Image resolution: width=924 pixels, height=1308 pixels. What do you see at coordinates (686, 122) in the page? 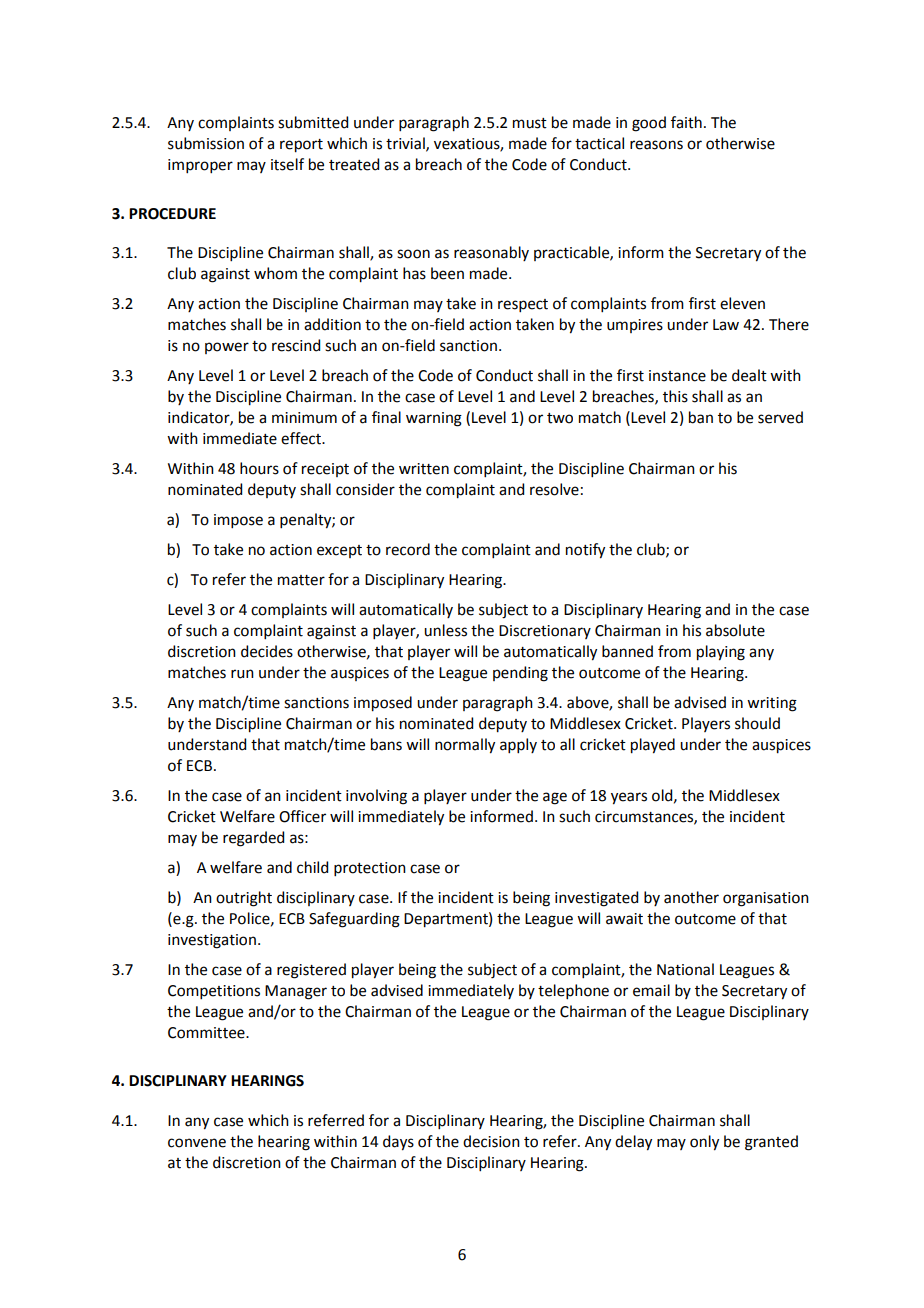
I see `faith` at bounding box center [686, 122].
